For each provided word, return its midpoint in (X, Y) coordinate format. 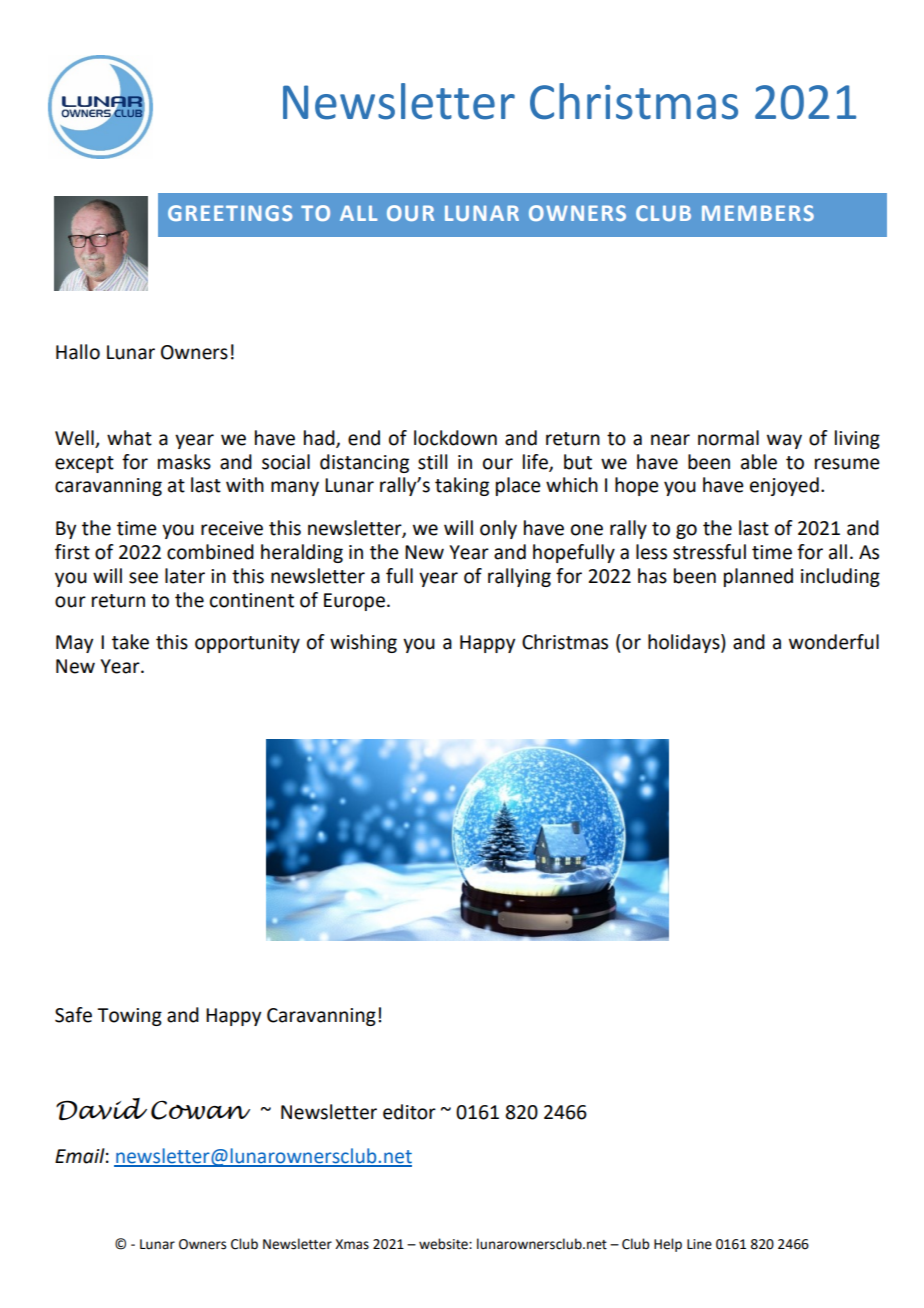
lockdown (455, 438)
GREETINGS (230, 213)
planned (758, 577)
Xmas (352, 1244)
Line (699, 1244)
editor (409, 1112)
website (444, 1244)
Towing (129, 1017)
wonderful (834, 642)
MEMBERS (758, 213)
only (498, 529)
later (185, 576)
